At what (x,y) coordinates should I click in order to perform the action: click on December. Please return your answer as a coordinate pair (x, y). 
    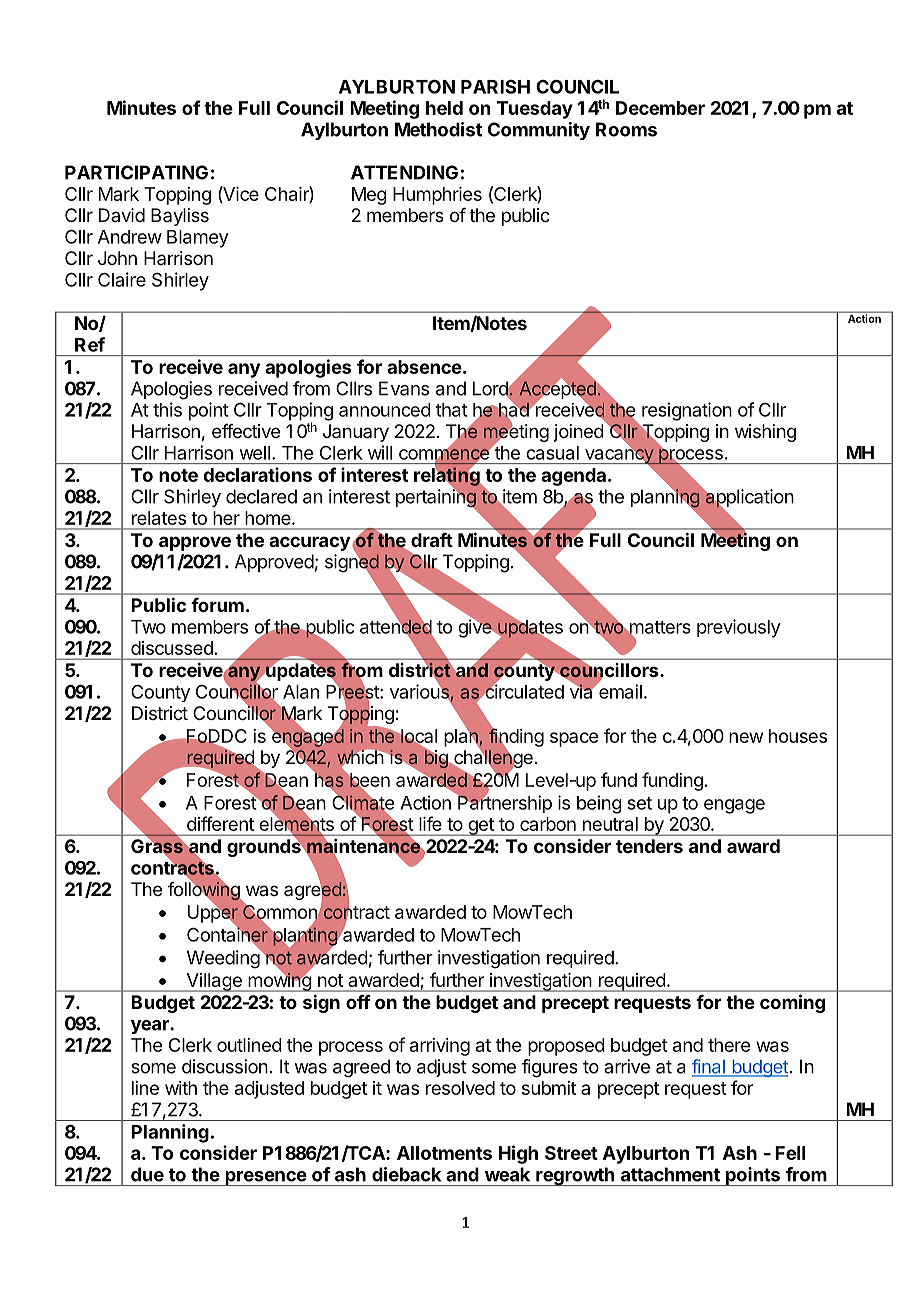
    Looking at the image, I should click on (660, 108).
